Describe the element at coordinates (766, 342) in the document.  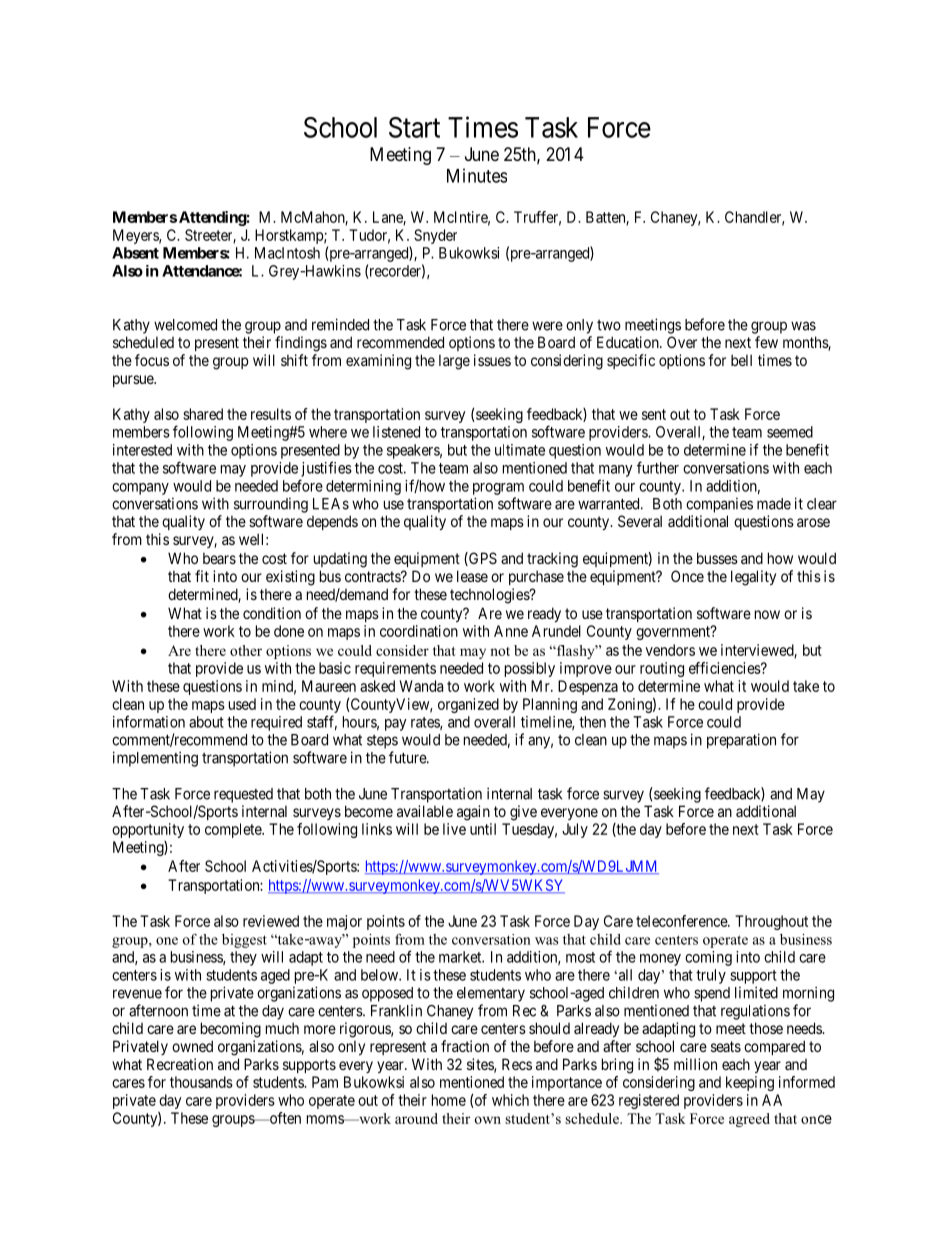
I see `few` at that location.
